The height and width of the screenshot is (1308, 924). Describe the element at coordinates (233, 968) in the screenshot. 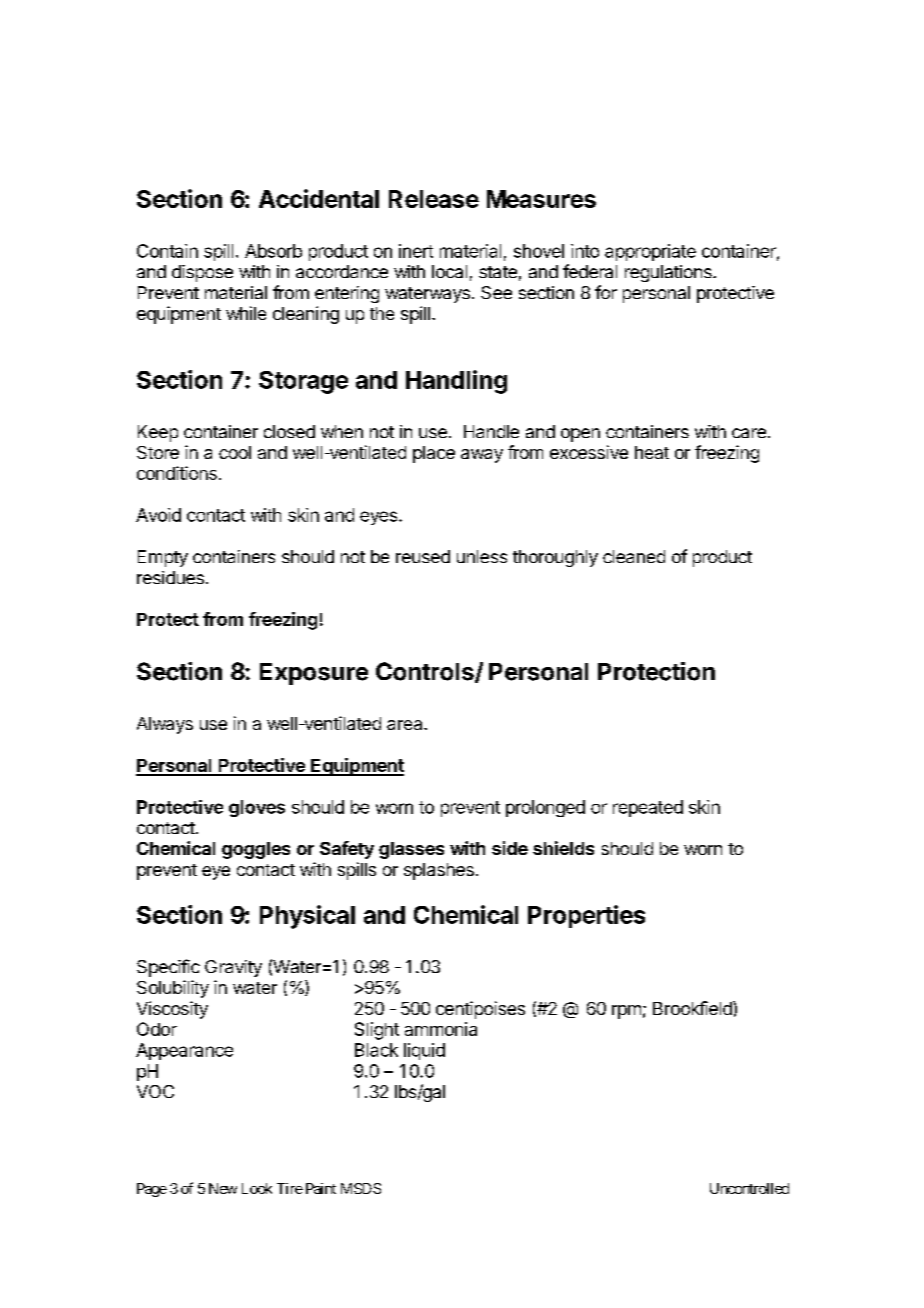

I see `Gravity` at that location.
